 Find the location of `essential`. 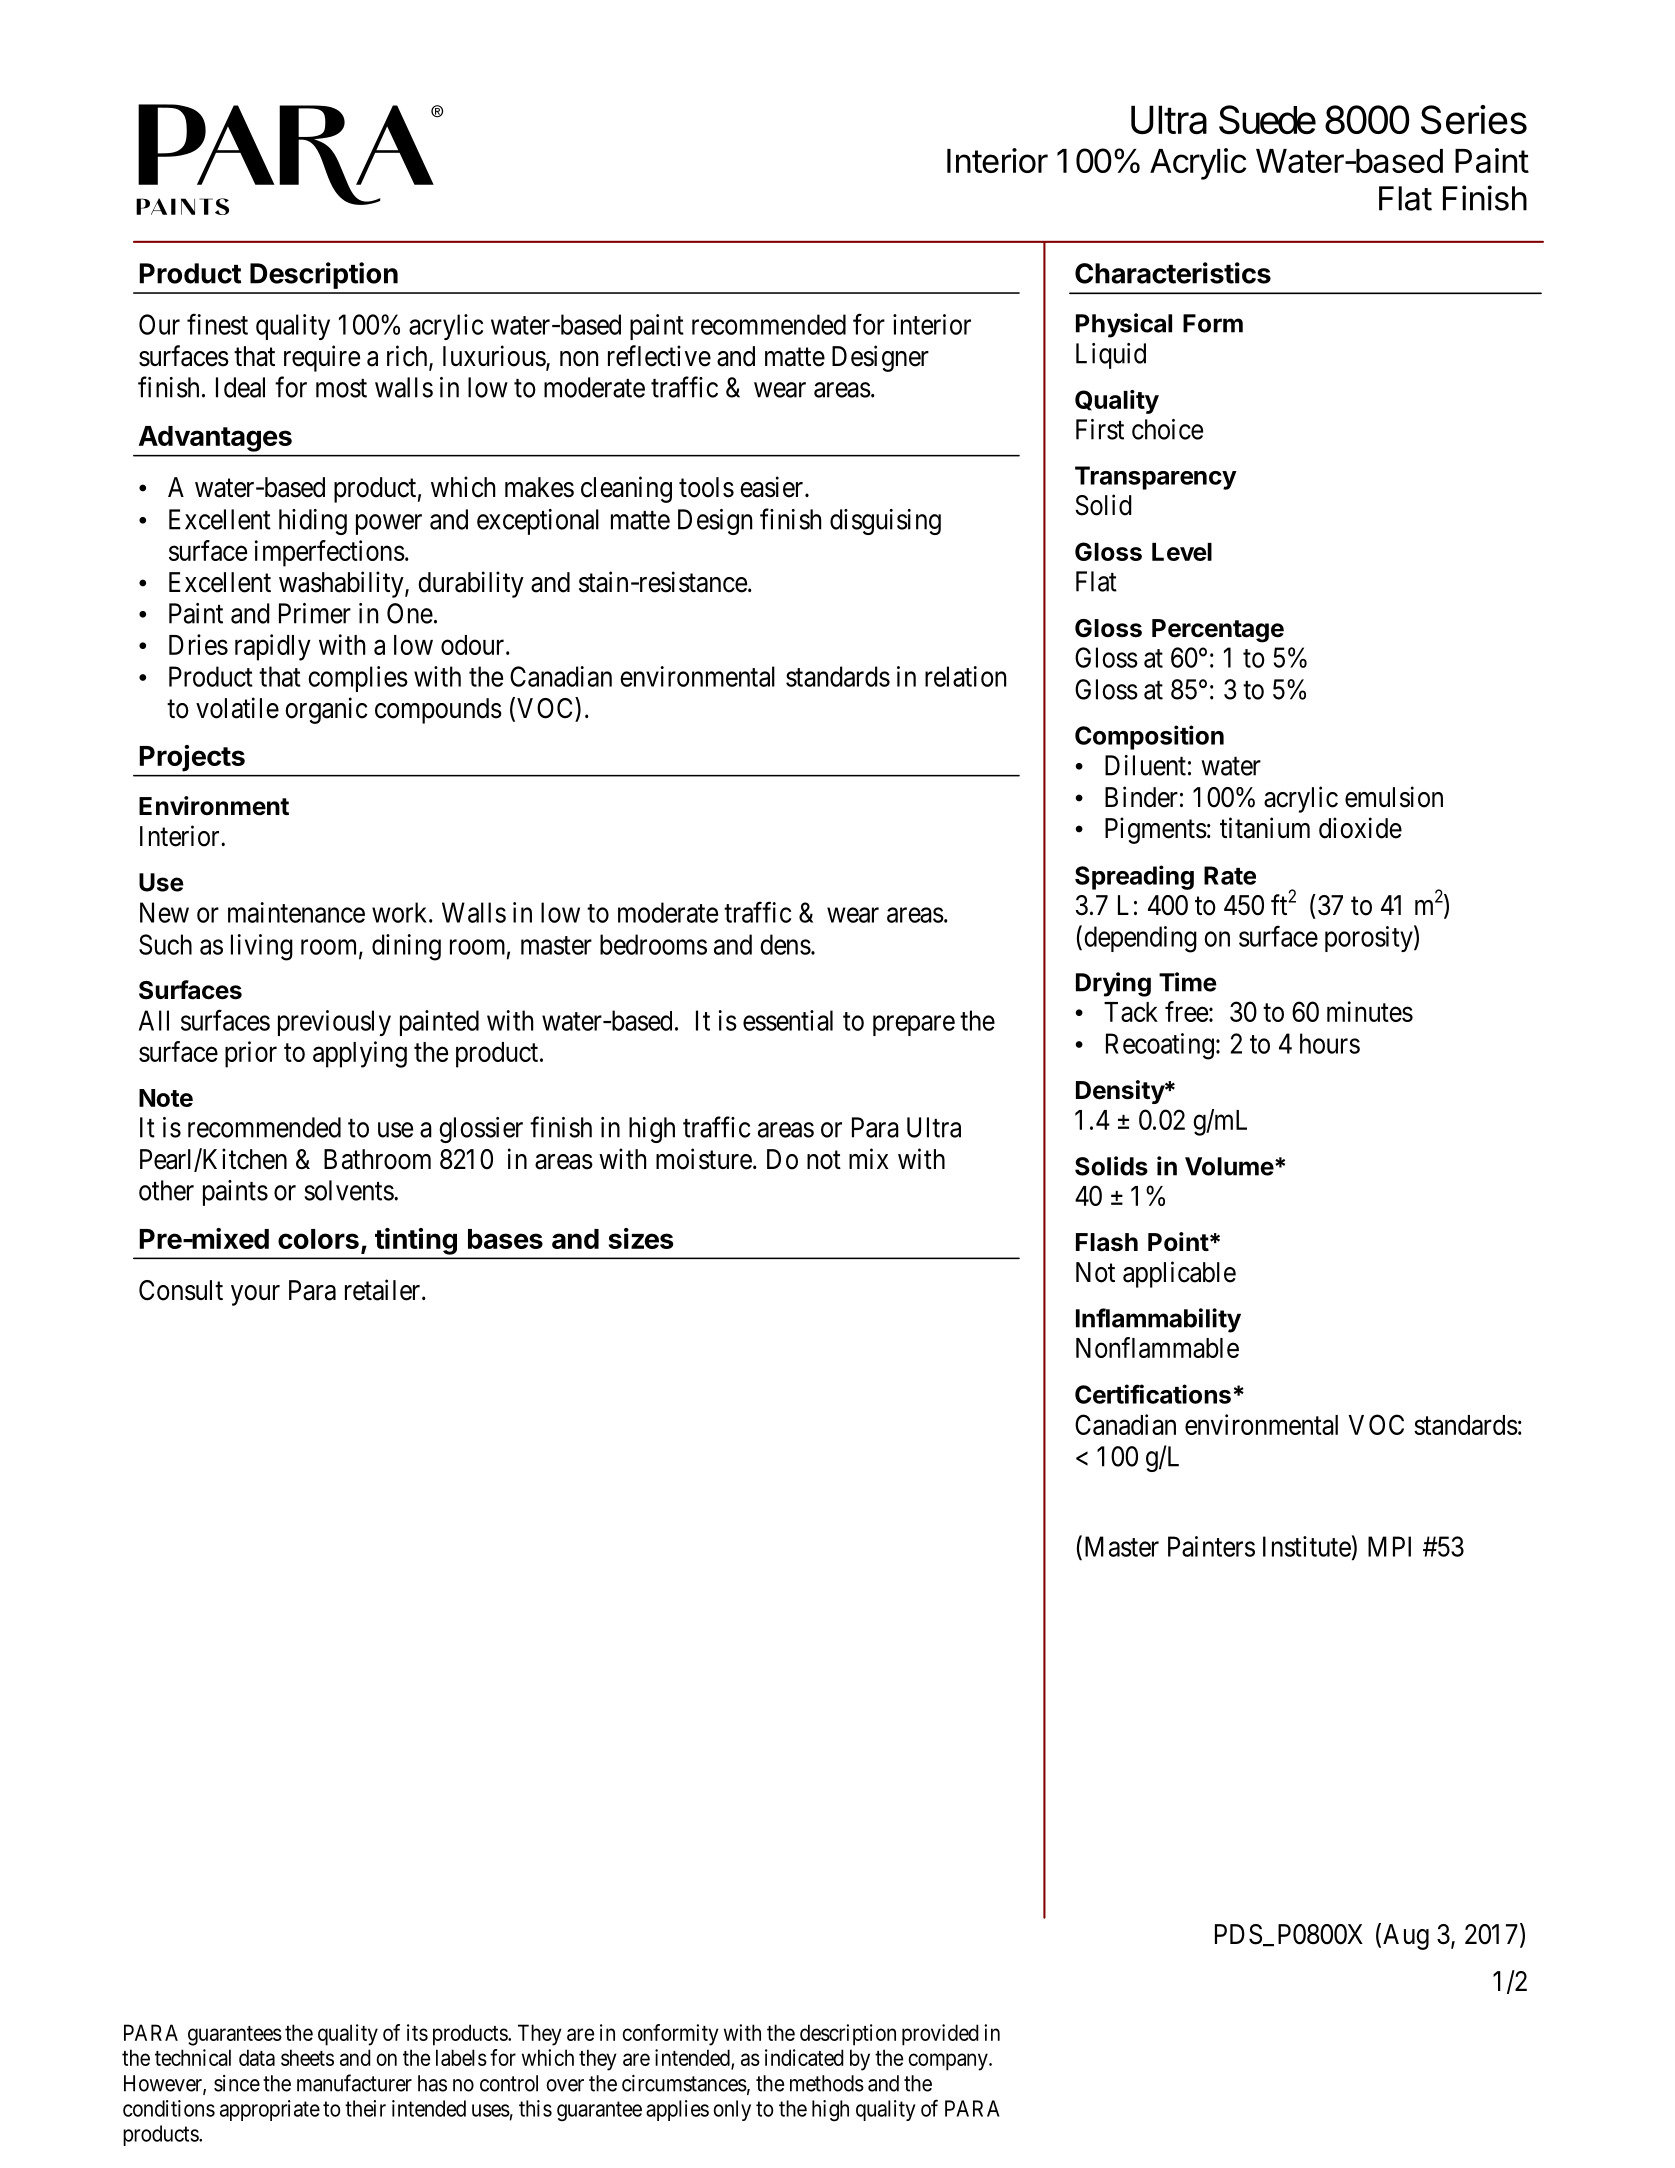

essential is located at coordinates (788, 1020).
